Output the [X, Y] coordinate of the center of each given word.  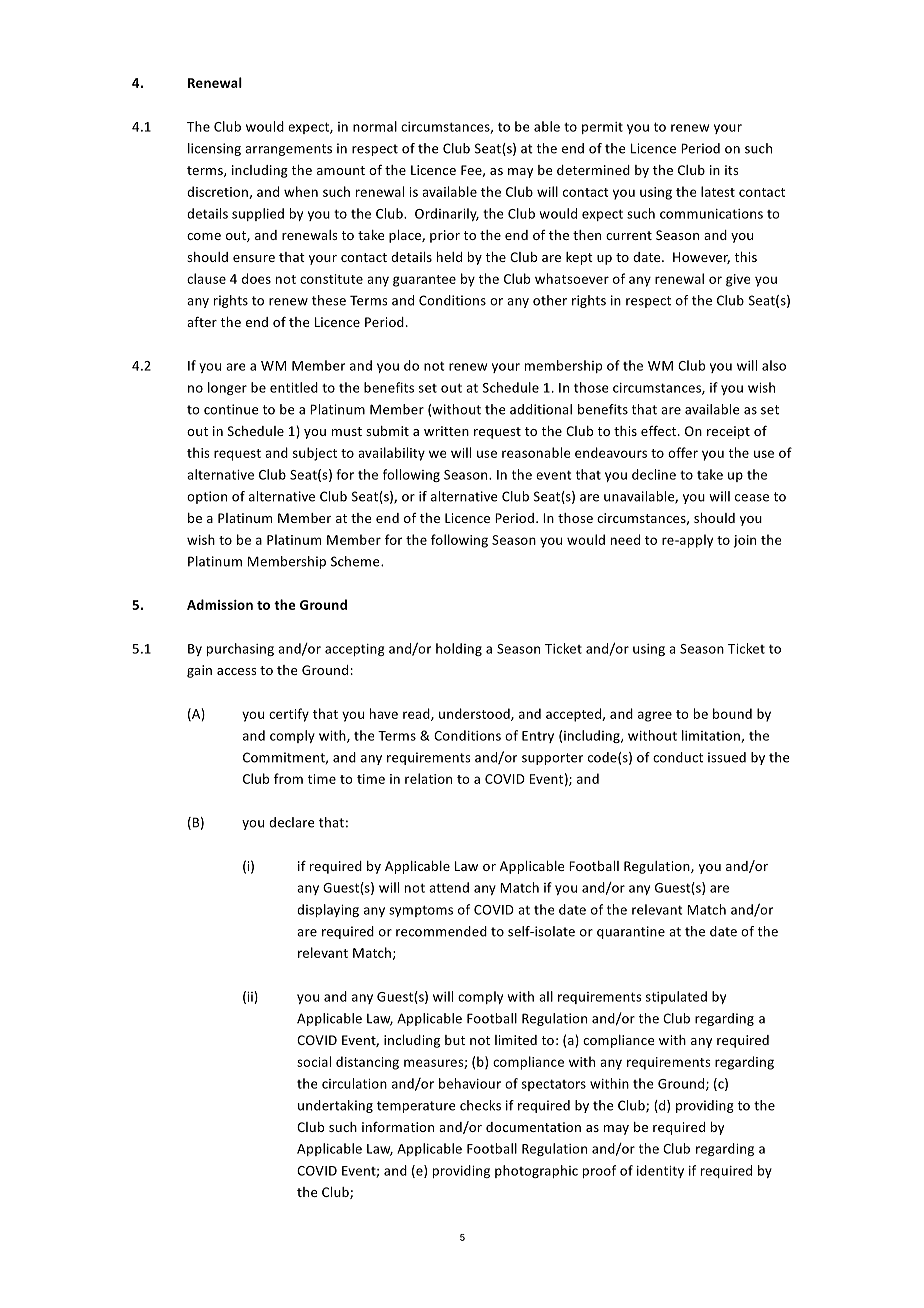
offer [683, 452]
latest [718, 191]
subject [315, 454]
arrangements [288, 150]
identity [660, 1171]
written [446, 431]
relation [428, 778]
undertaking [335, 1106]
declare [291, 822]
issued [727, 757]
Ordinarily [447, 214]
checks [480, 1105]
